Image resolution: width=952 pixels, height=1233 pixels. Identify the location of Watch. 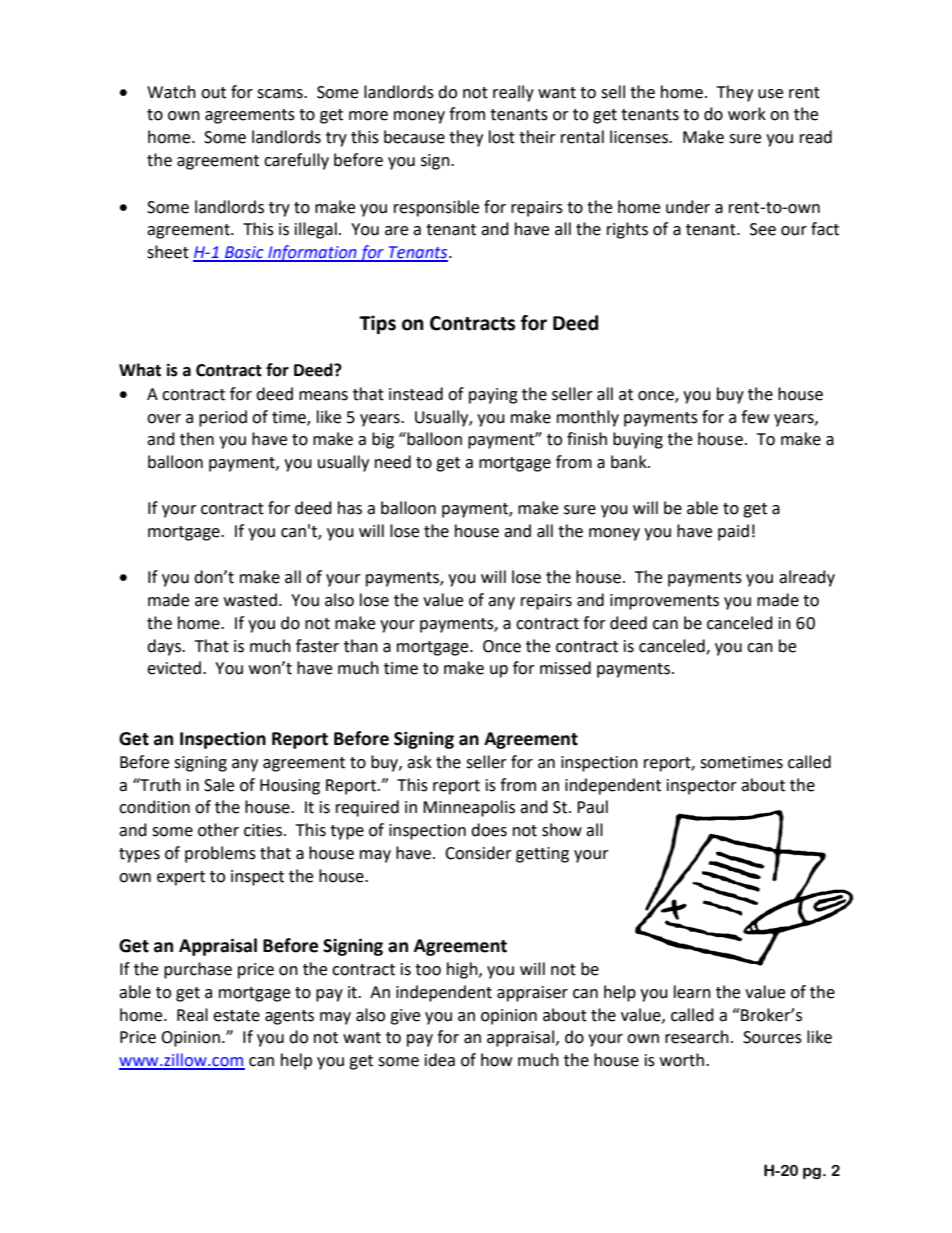
(171, 92).
